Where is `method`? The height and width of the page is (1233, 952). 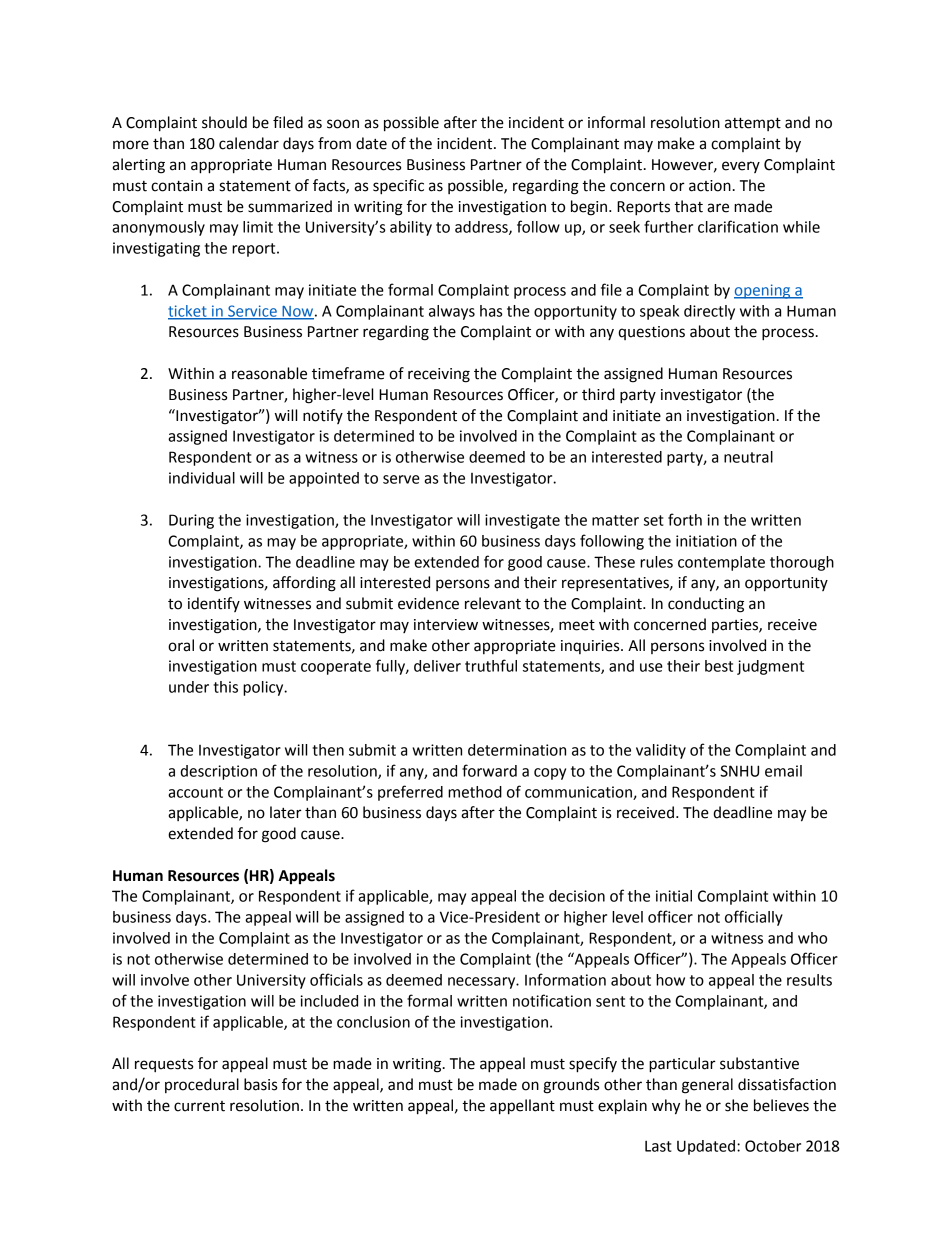 method is located at coordinates (475, 792).
